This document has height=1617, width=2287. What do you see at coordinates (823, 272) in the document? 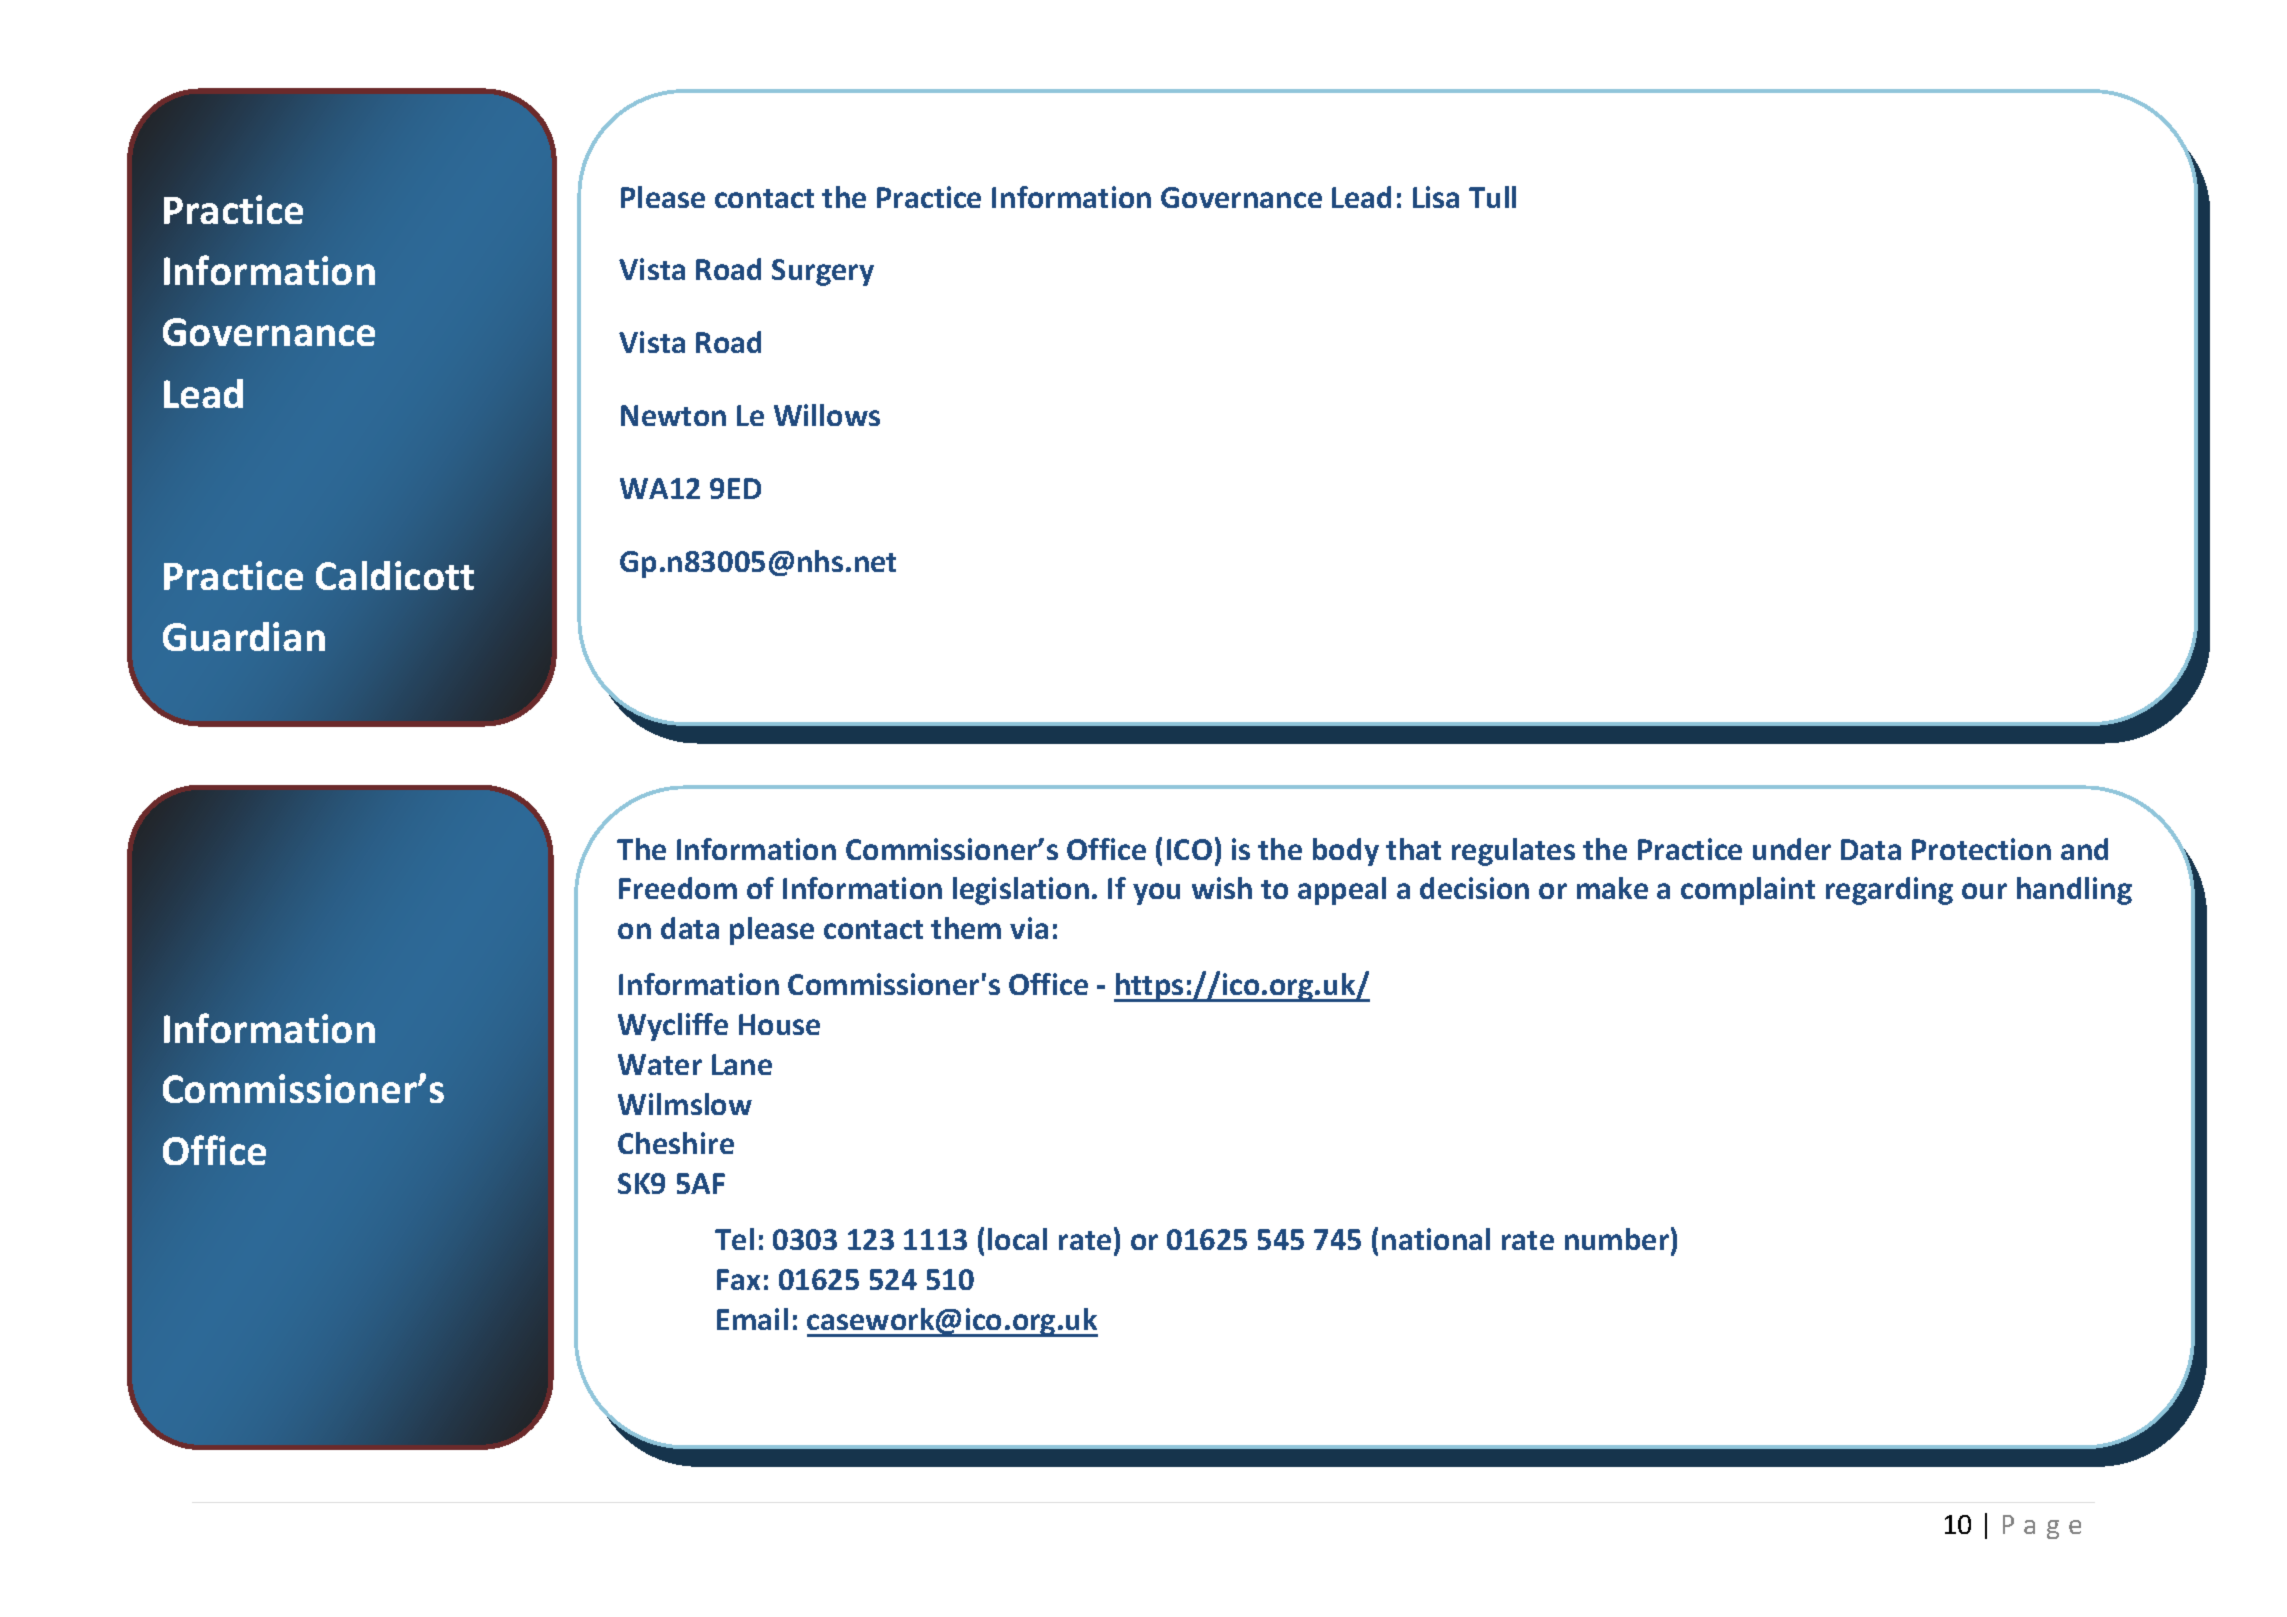
I see `Surgery` at bounding box center [823, 272].
